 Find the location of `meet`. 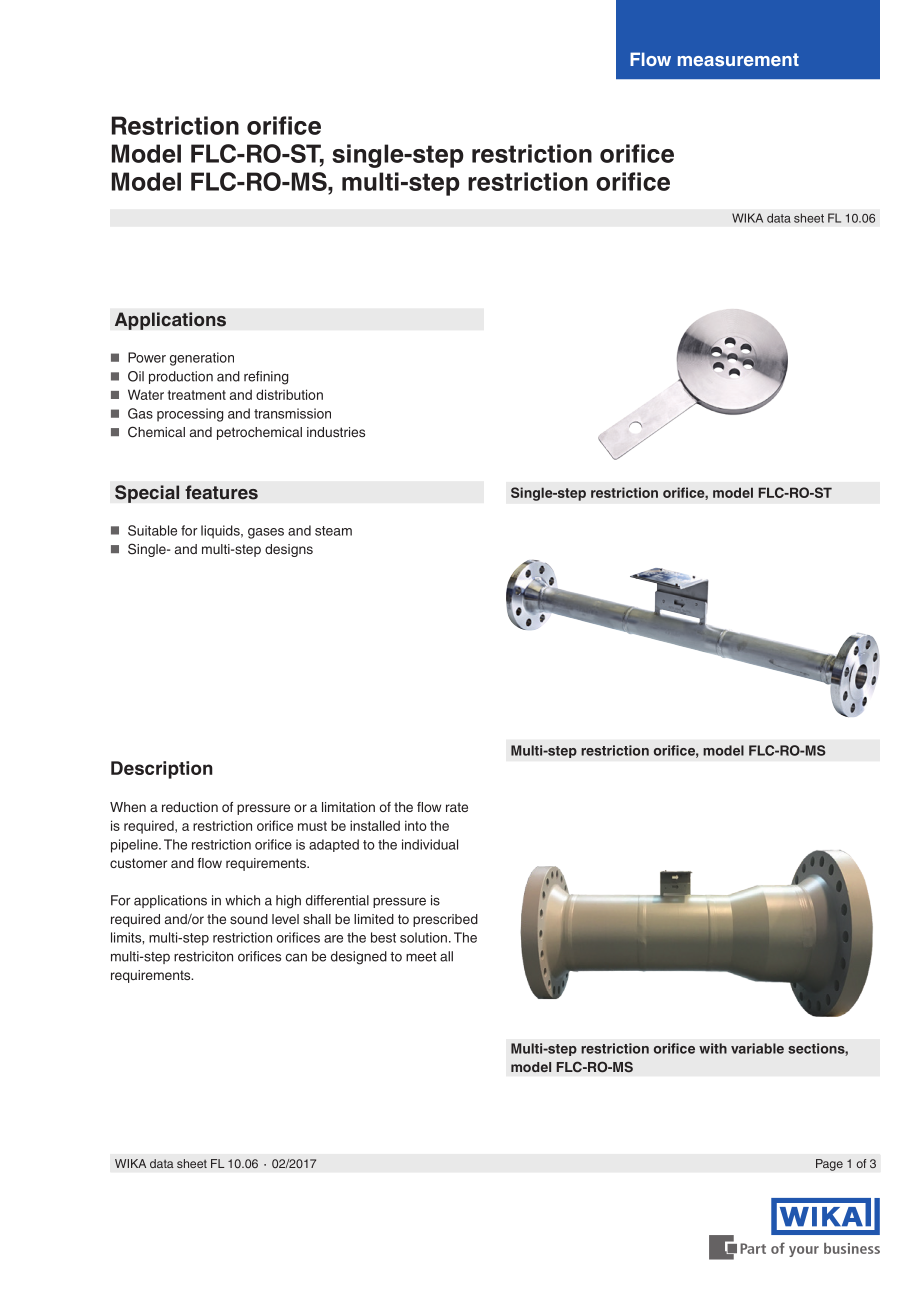

meet is located at coordinates (421, 957).
